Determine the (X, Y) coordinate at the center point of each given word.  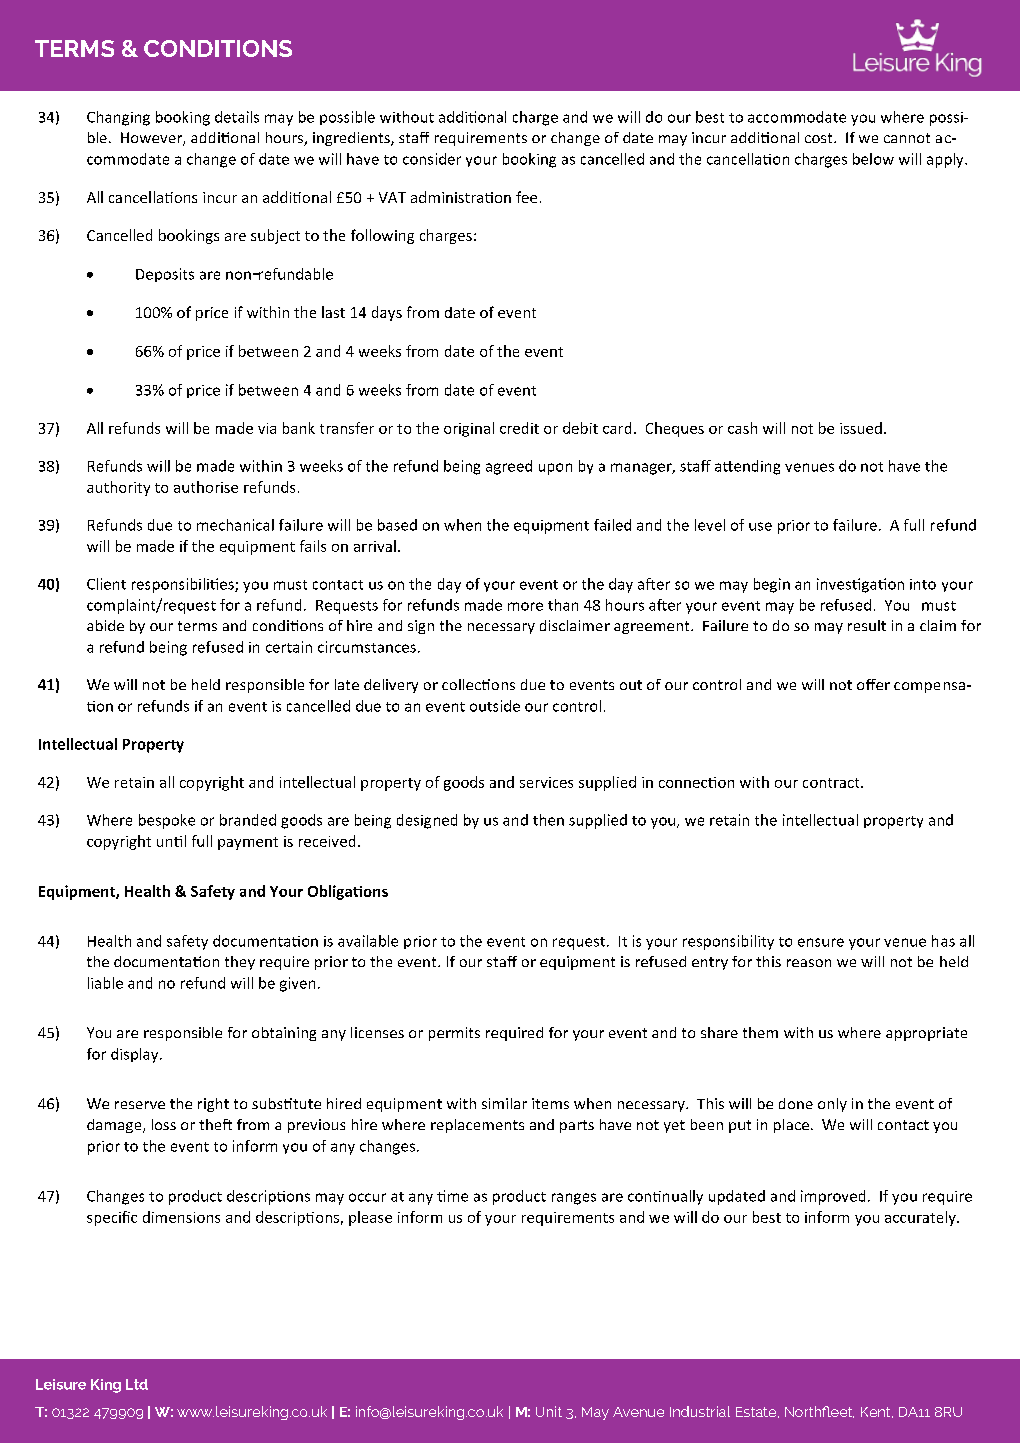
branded (248, 820)
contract (832, 783)
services (546, 782)
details (237, 117)
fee (526, 197)
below (873, 159)
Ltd (137, 1384)
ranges (574, 1199)
